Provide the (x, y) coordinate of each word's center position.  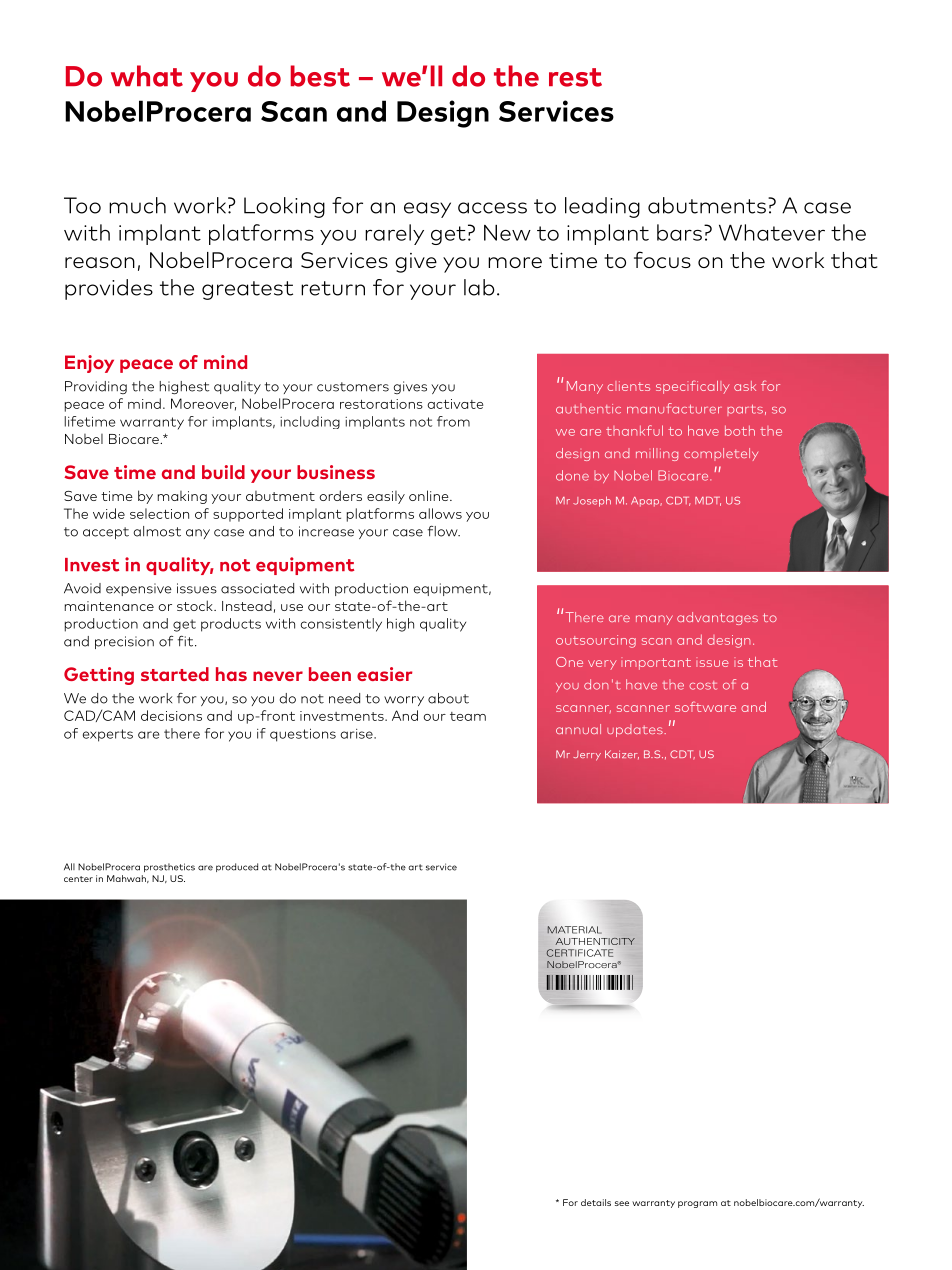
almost (157, 531)
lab (479, 287)
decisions (171, 715)
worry (404, 701)
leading (602, 207)
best (320, 76)
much (137, 205)
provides (109, 289)
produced (237, 867)
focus (662, 259)
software (705, 706)
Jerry (587, 756)
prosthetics (169, 867)
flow (444, 531)
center (78, 879)
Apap (646, 502)
